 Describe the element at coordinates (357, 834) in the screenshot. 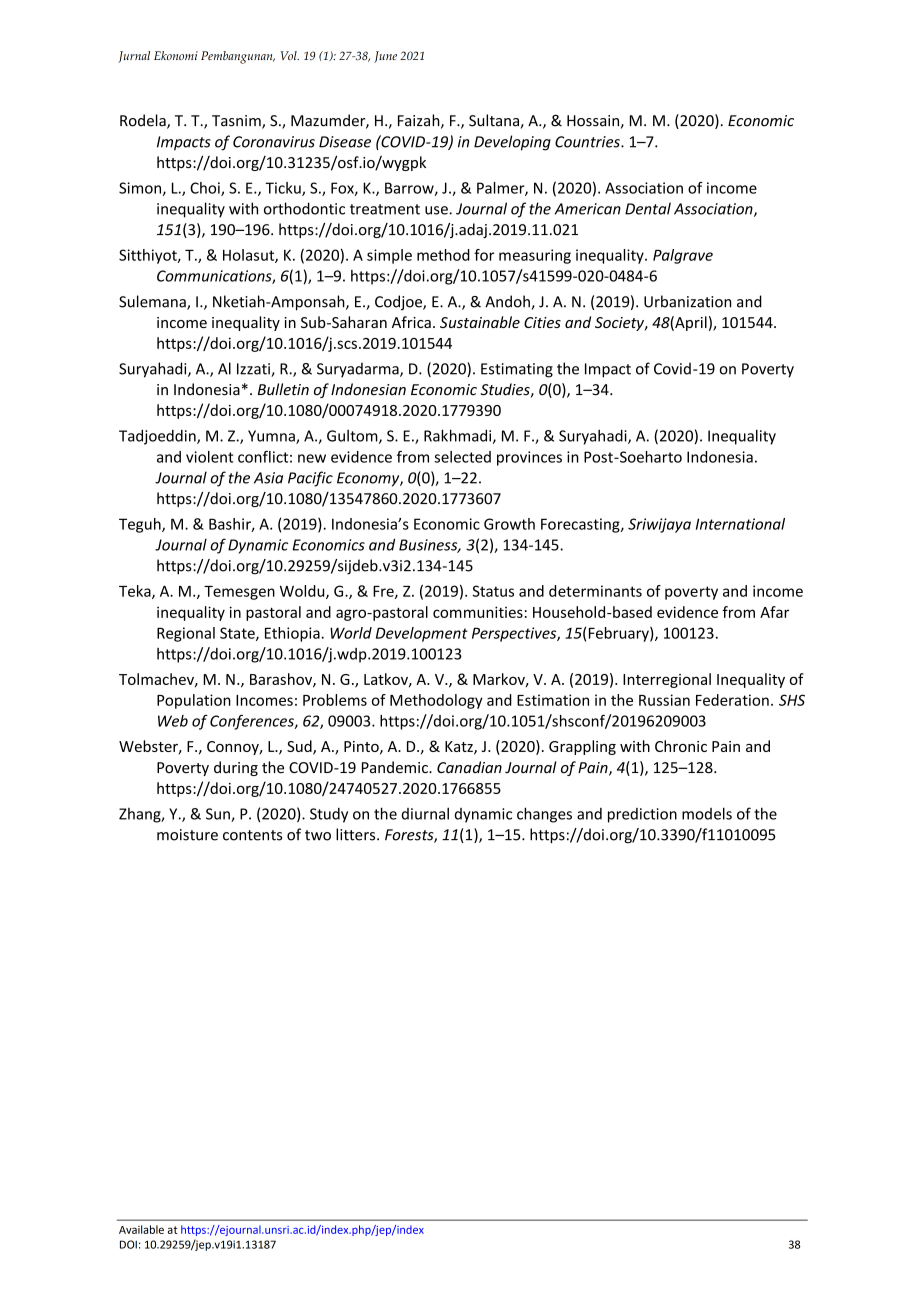

I see `litters` at that location.
